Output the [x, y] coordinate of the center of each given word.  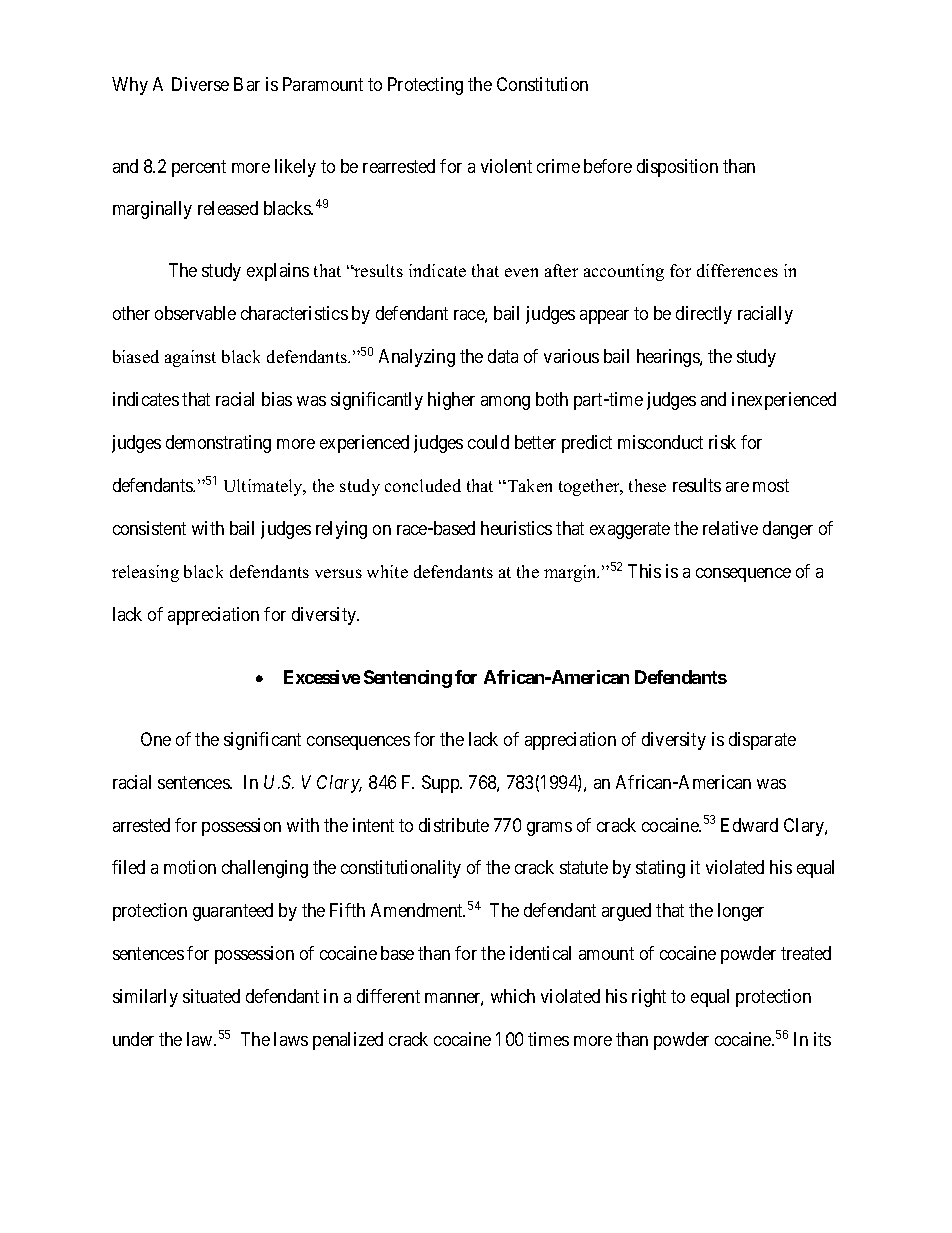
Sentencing [408, 679]
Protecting [425, 86]
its [822, 1039]
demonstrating [218, 444]
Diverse [200, 84]
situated [211, 996]
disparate [762, 741]
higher [451, 401]
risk [722, 442]
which [513, 996]
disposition [677, 168]
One [156, 739]
